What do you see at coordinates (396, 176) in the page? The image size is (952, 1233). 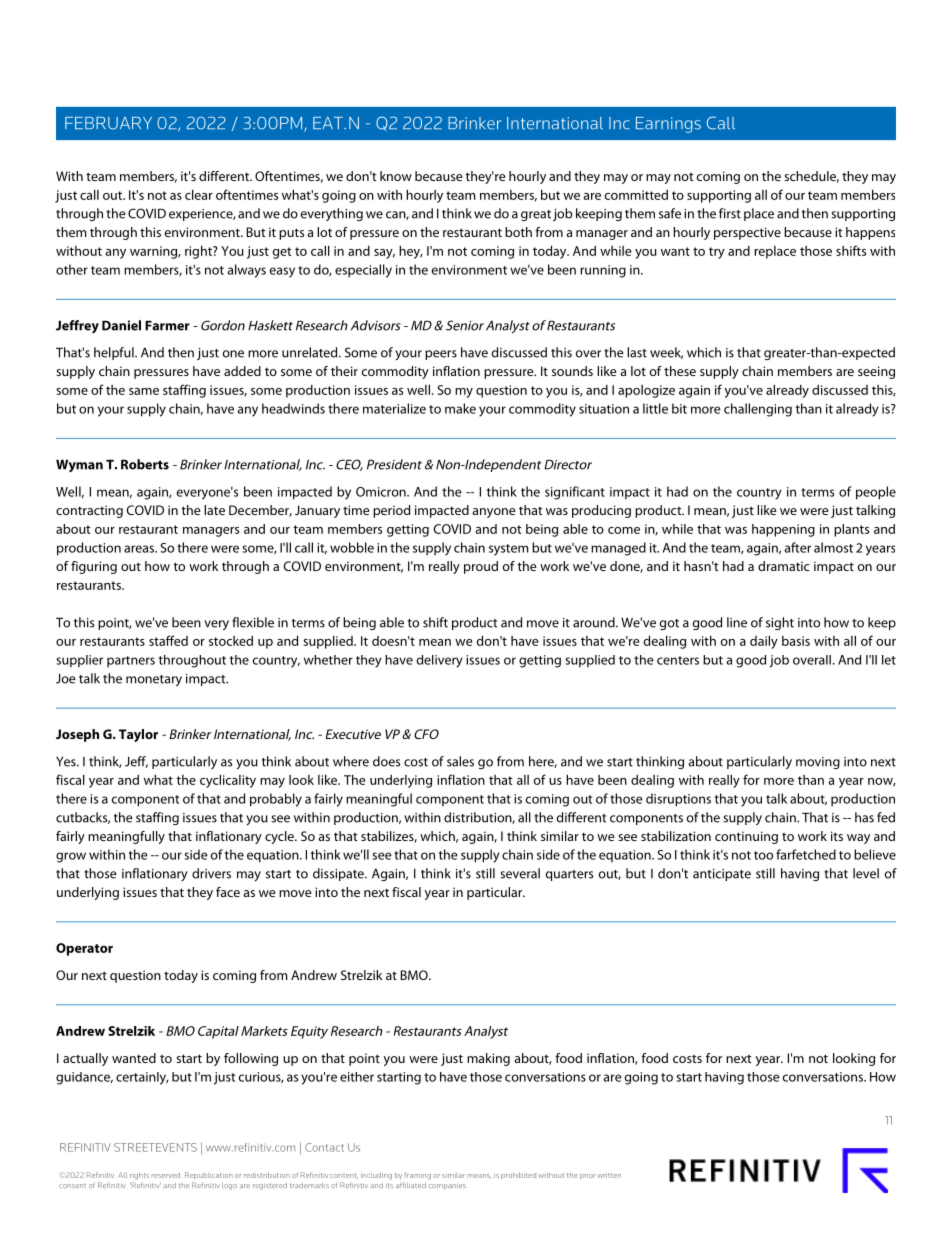 I see `know` at bounding box center [396, 176].
